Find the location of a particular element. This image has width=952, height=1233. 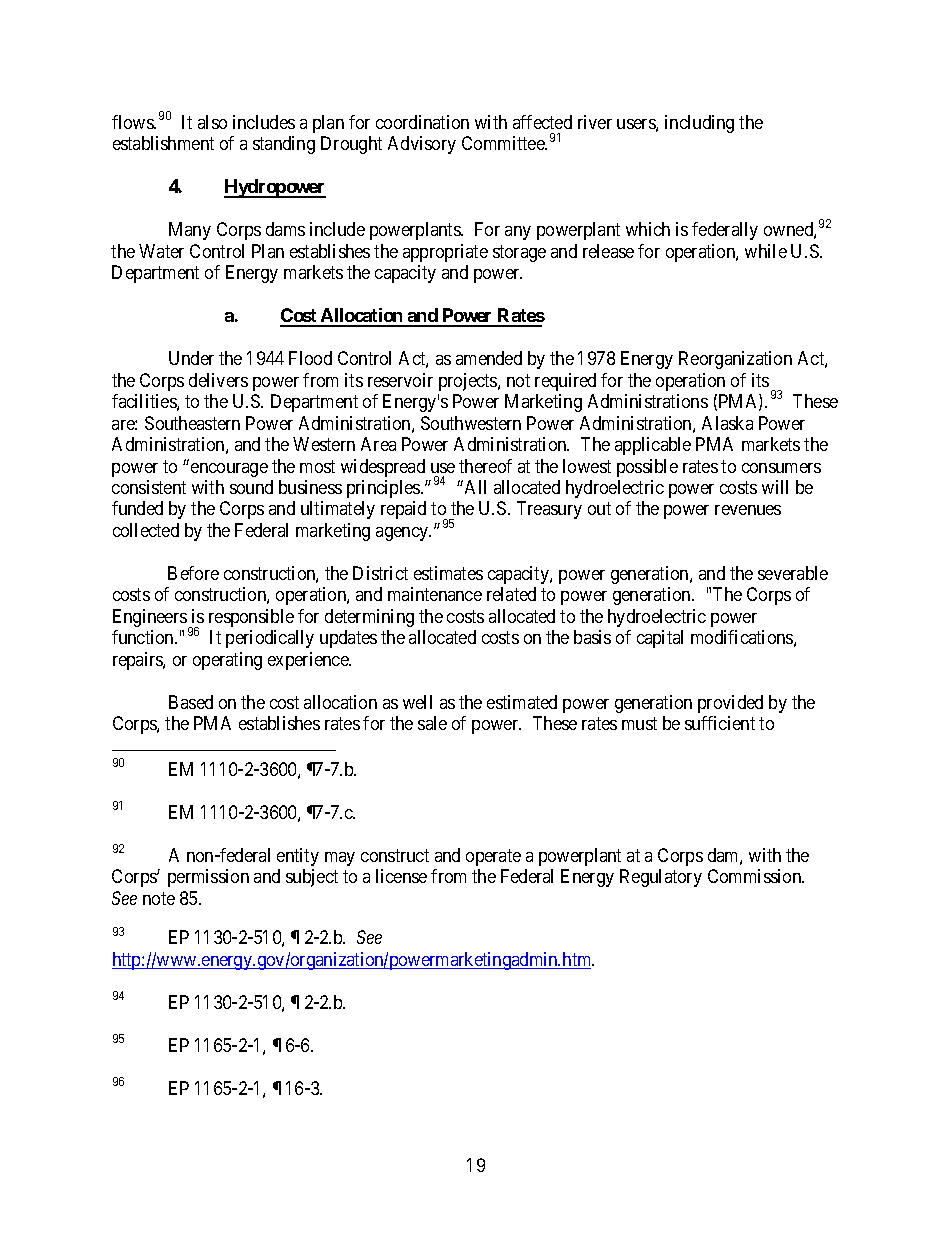

including is located at coordinates (699, 124).
